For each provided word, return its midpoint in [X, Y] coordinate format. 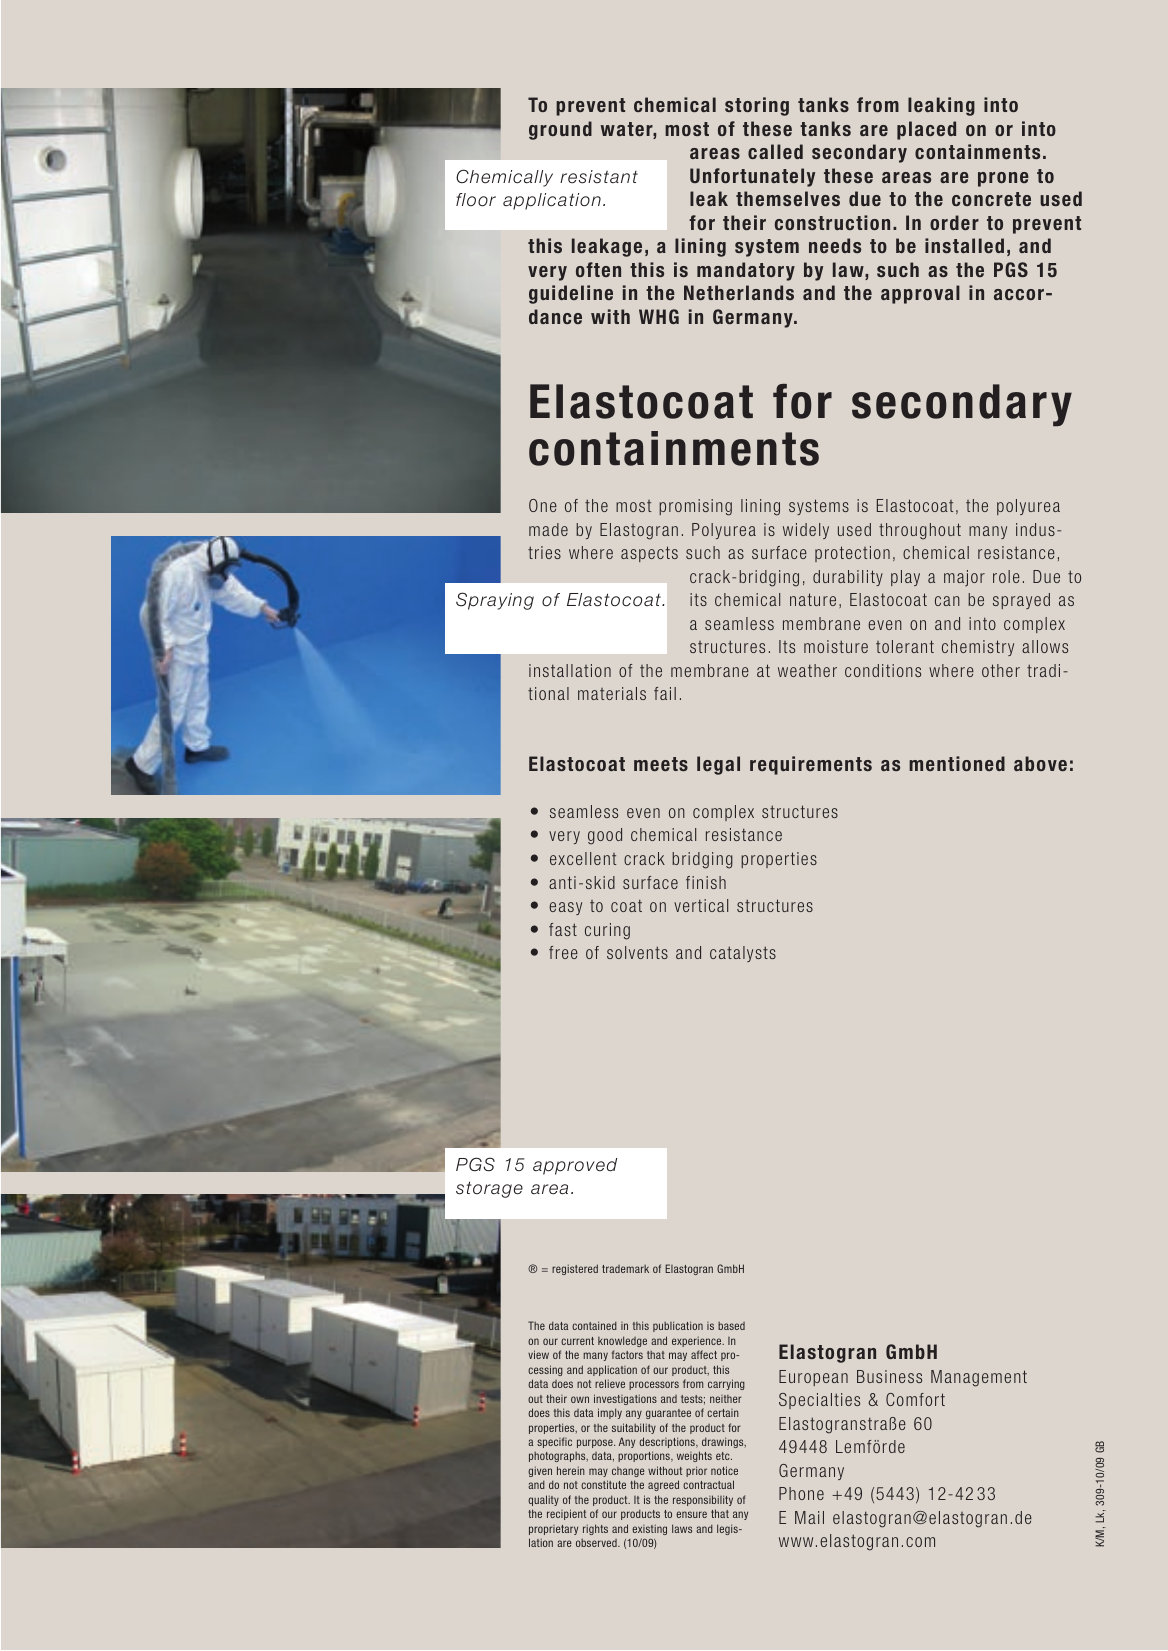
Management [979, 1378]
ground [560, 130]
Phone [801, 1493]
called [775, 151]
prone [1003, 179]
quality [543, 1500]
